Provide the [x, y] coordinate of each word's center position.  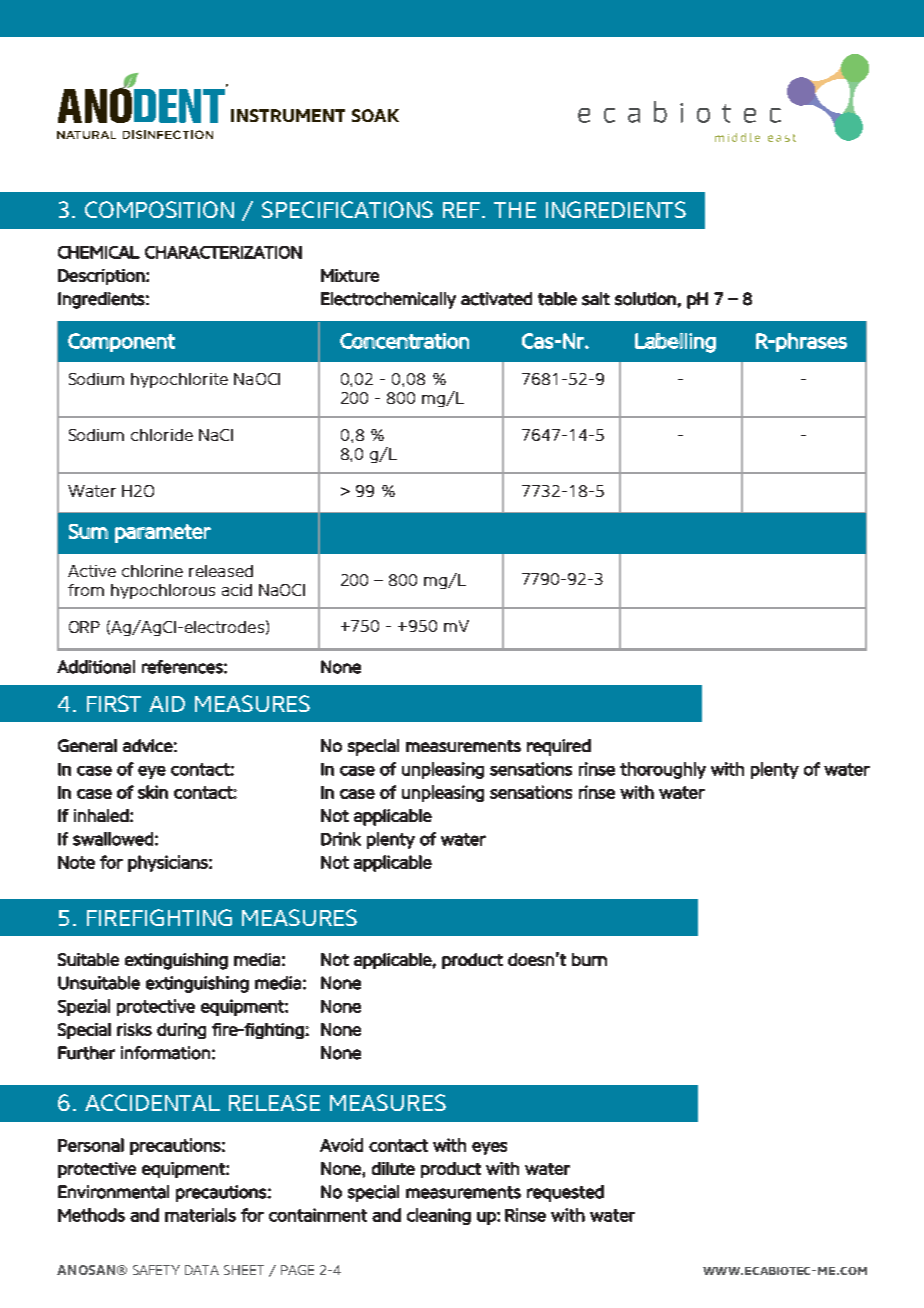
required [559, 747]
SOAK [375, 115]
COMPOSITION [159, 209]
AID [167, 704]
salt [596, 299]
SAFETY [156, 1270]
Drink [341, 839]
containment [318, 1215]
